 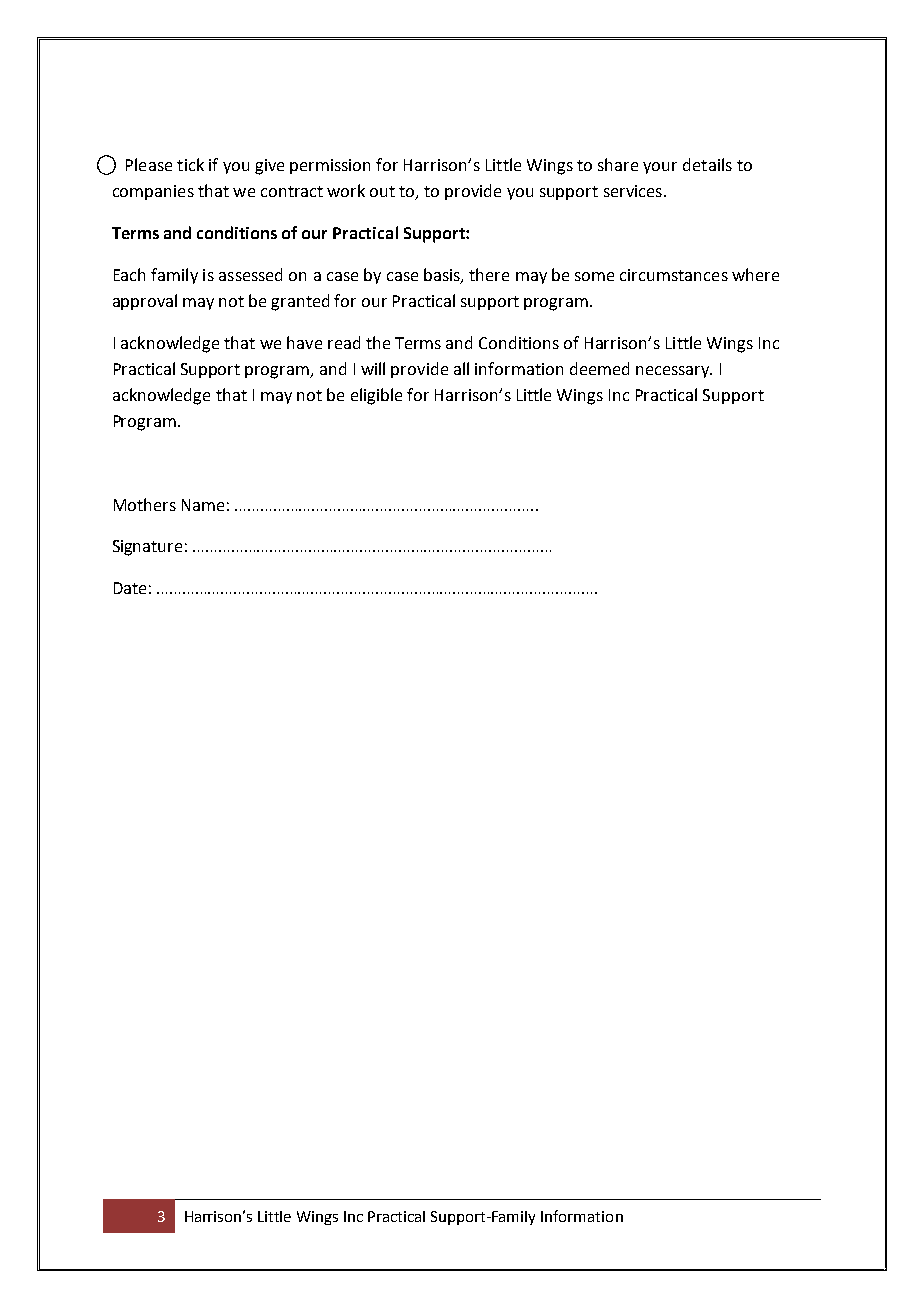 What do you see at coordinates (382, 191) in the page?
I see `out` at bounding box center [382, 191].
